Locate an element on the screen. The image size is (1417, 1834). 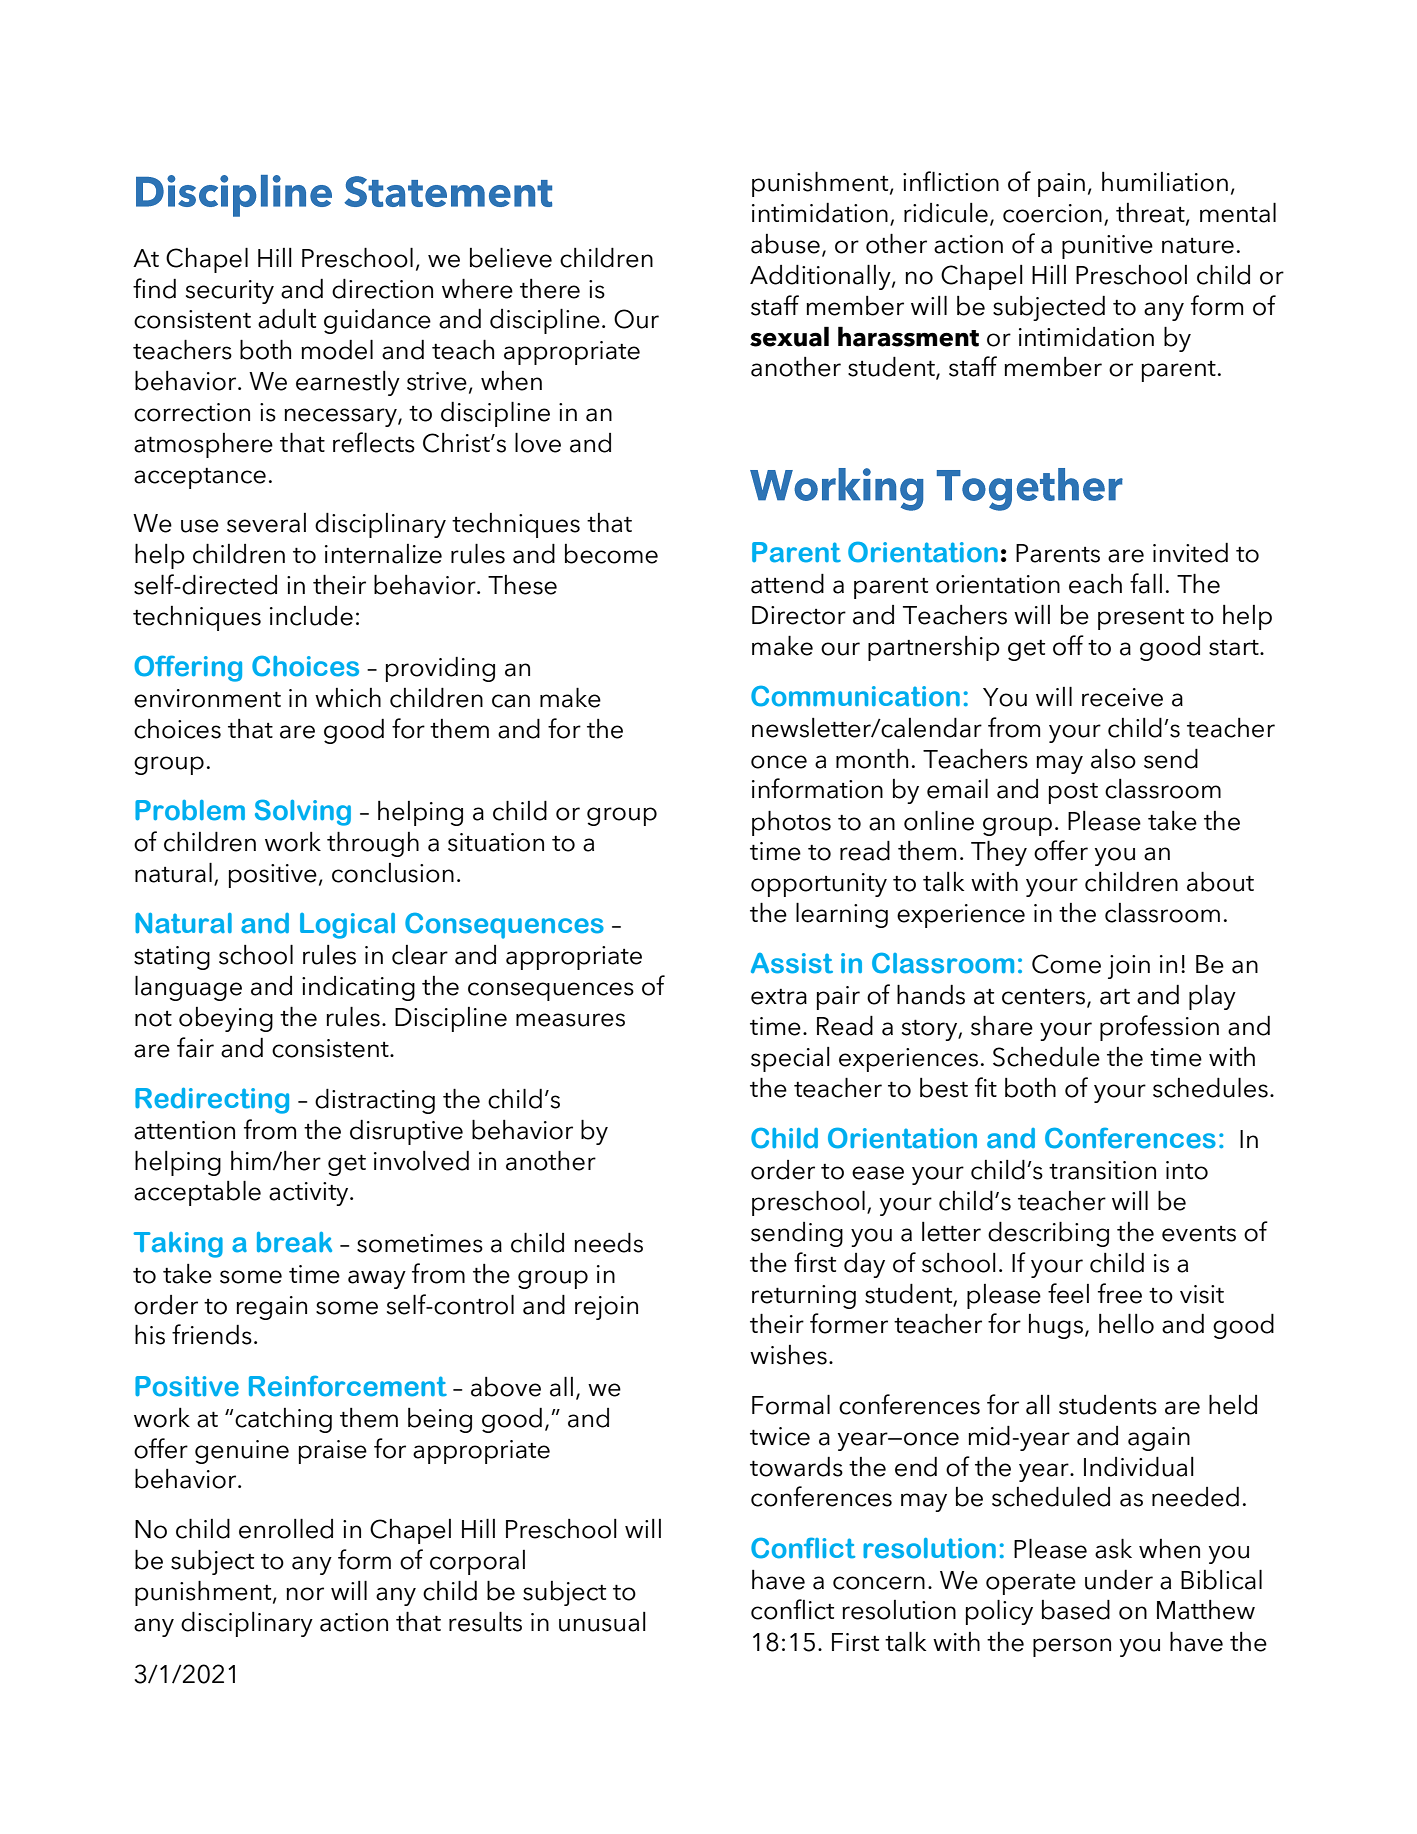
Assist is located at coordinates (792, 963).
